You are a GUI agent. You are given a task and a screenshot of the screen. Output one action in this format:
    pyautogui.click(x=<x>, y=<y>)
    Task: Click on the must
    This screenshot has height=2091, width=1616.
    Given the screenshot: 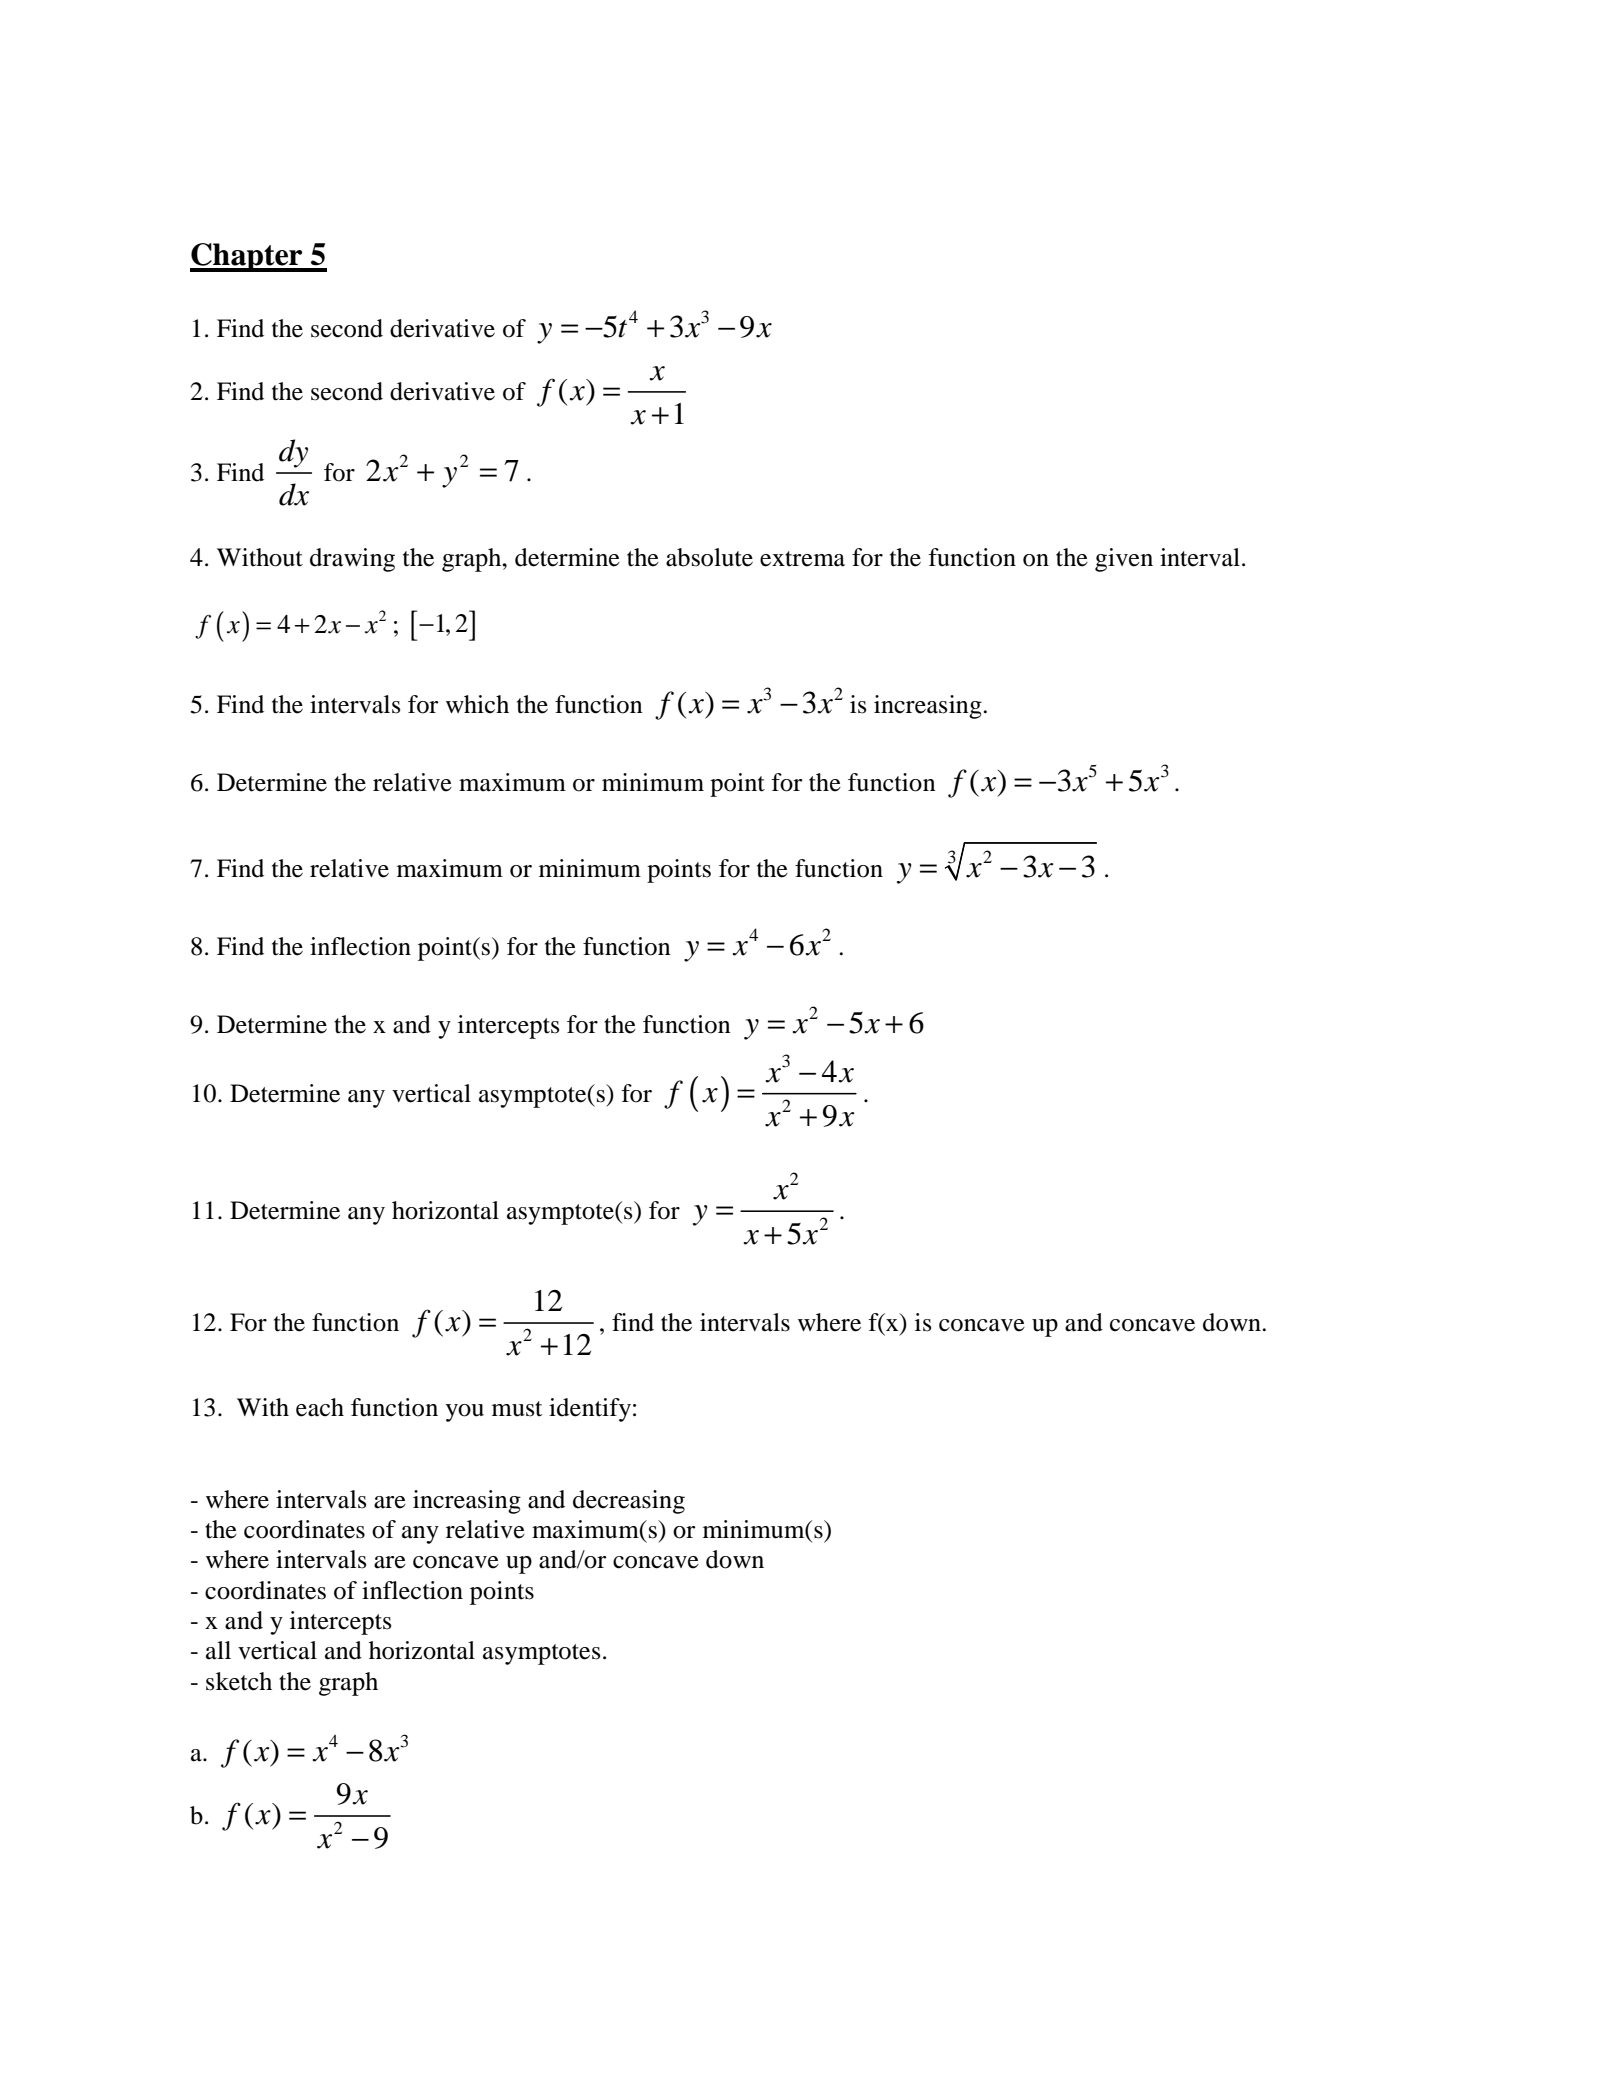 What is the action you would take?
    pyautogui.click(x=517, y=1409)
